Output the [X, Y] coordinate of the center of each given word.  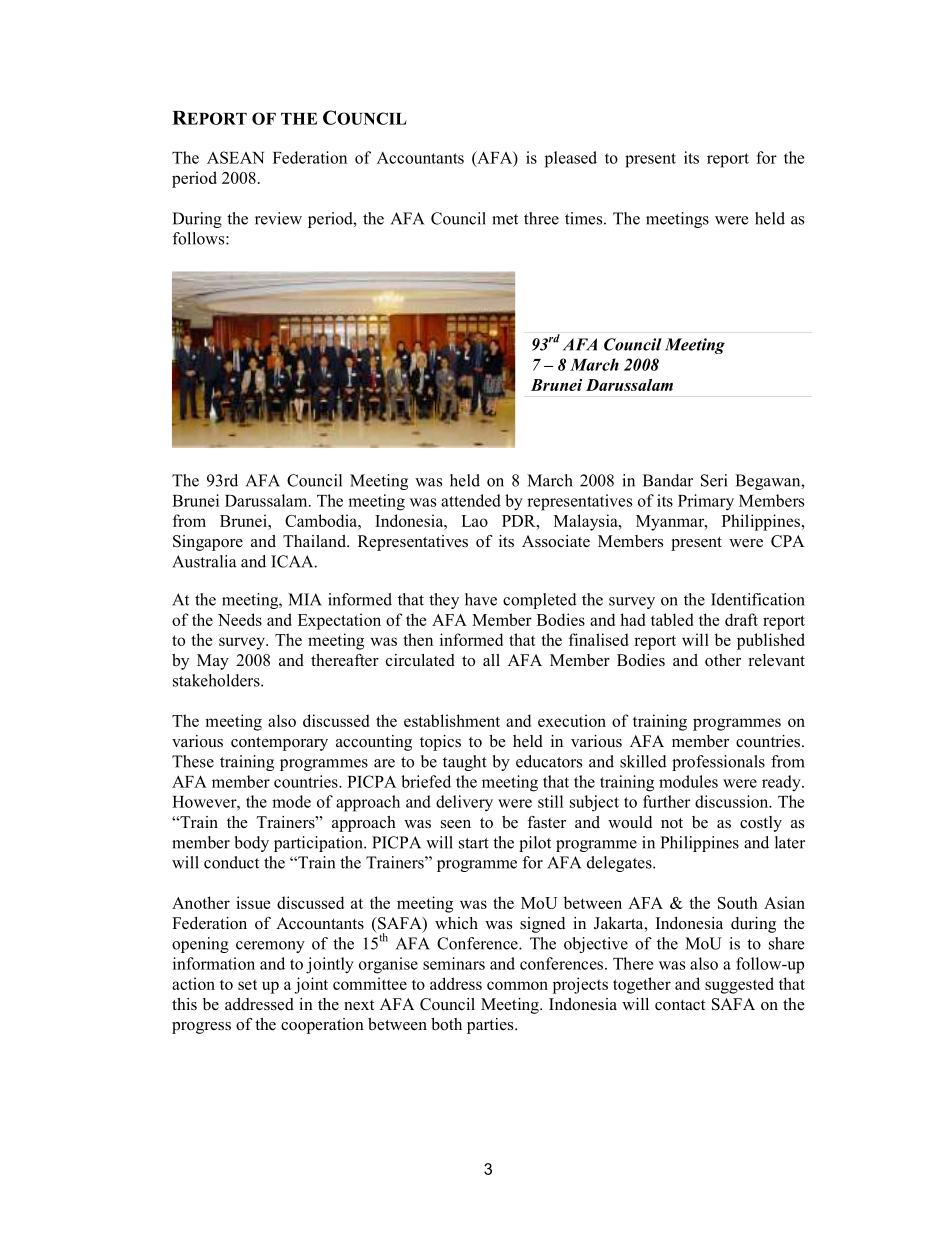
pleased [571, 159]
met [505, 219]
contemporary [279, 744]
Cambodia [322, 520]
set [247, 984]
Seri [714, 480]
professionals [718, 763]
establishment [452, 720]
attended [471, 500]
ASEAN [235, 157]
